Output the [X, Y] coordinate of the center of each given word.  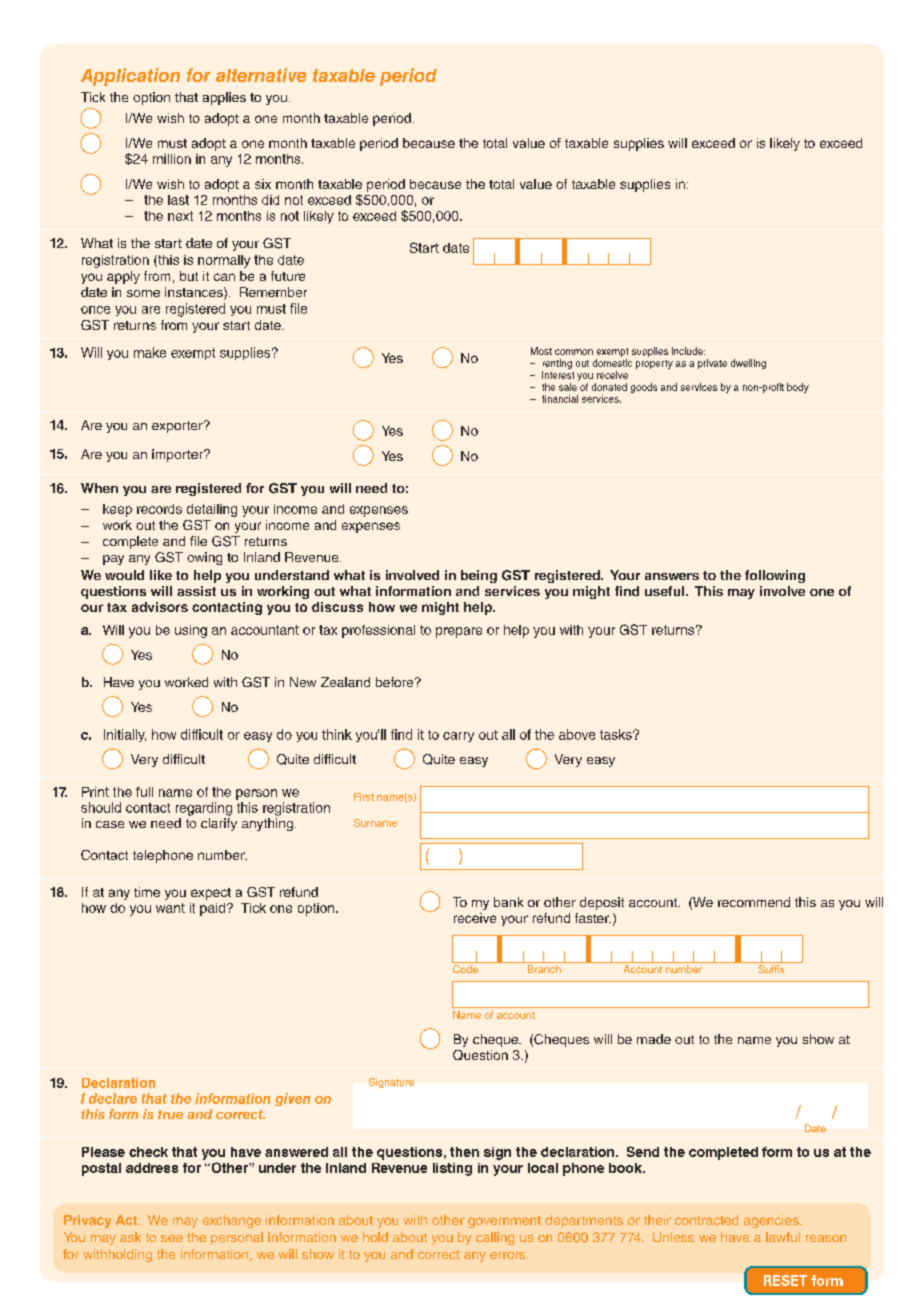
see [172, 1238]
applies [224, 98]
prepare [459, 632]
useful [666, 591]
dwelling [748, 364]
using [191, 631]
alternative [261, 75]
